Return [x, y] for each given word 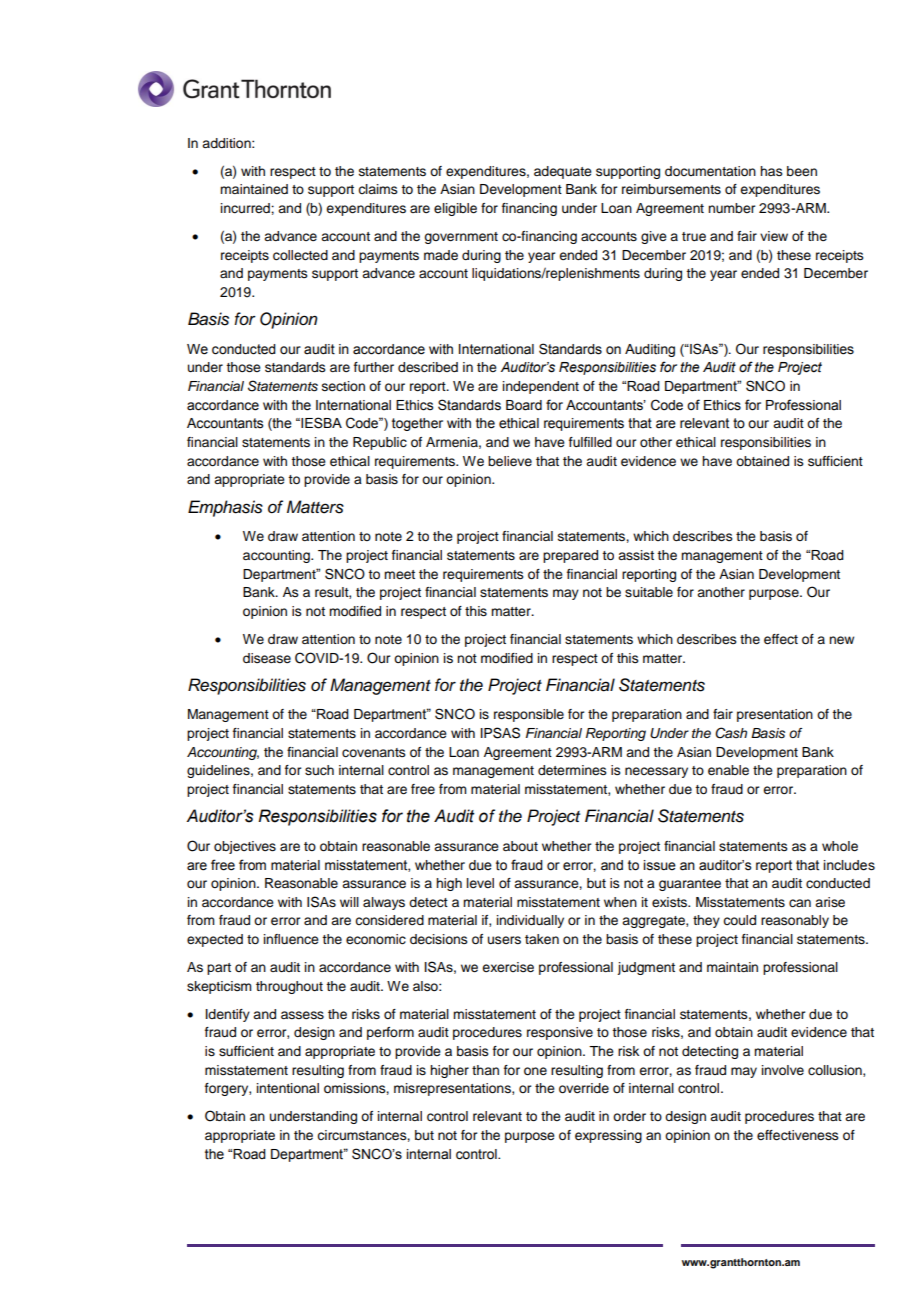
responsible [529, 715]
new [841, 640]
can [800, 903]
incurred [246, 208]
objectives [245, 847]
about [520, 846]
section [343, 386]
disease [267, 658]
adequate [563, 172]
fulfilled [590, 442]
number [731, 208]
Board [524, 405]
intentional [288, 1088]
